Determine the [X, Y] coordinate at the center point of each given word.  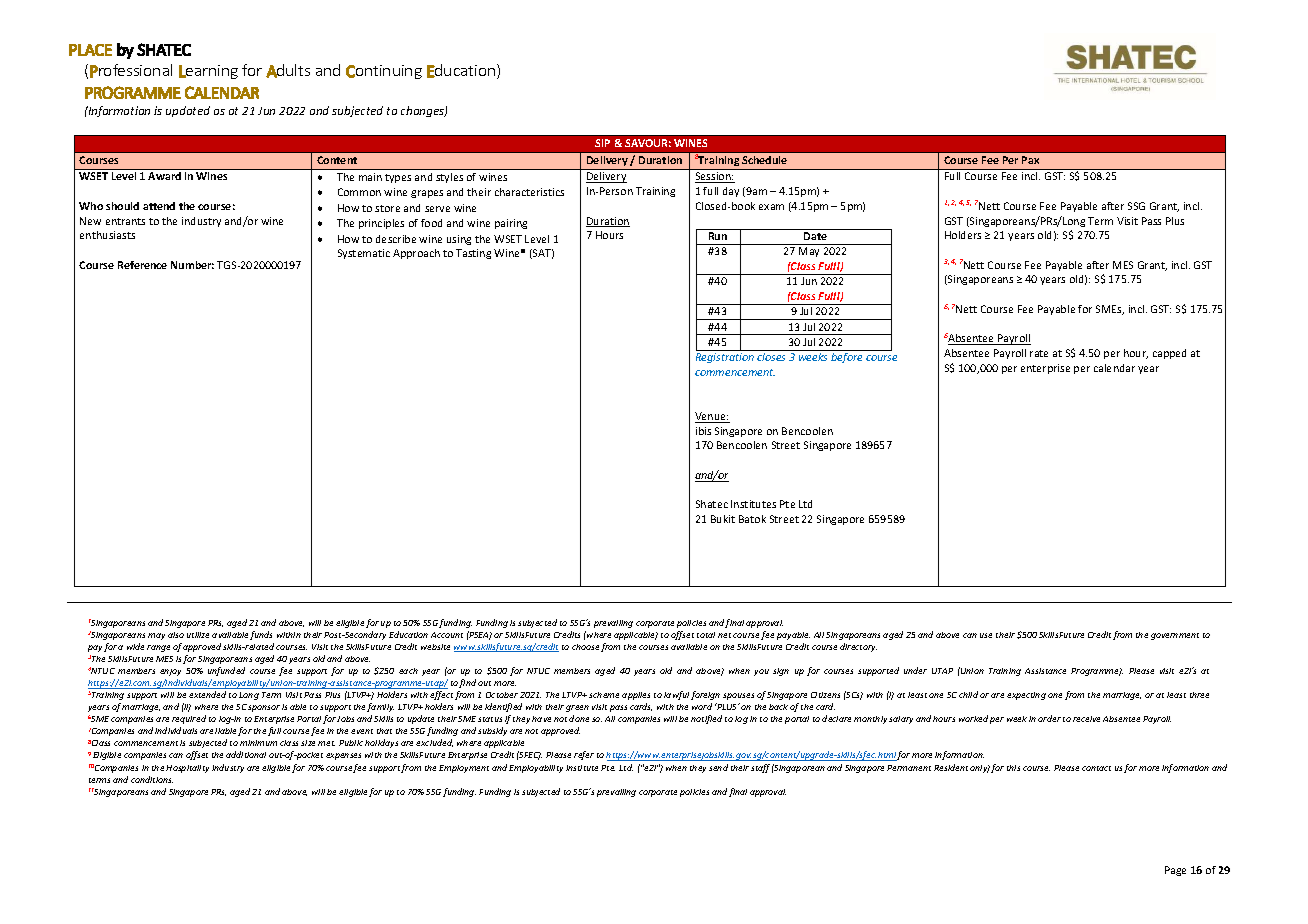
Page [1175, 871]
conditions [152, 779]
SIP [602, 143]
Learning [208, 72]
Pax [1030, 160]
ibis [703, 431]
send [718, 767]
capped [1169, 354]
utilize [198, 635]
